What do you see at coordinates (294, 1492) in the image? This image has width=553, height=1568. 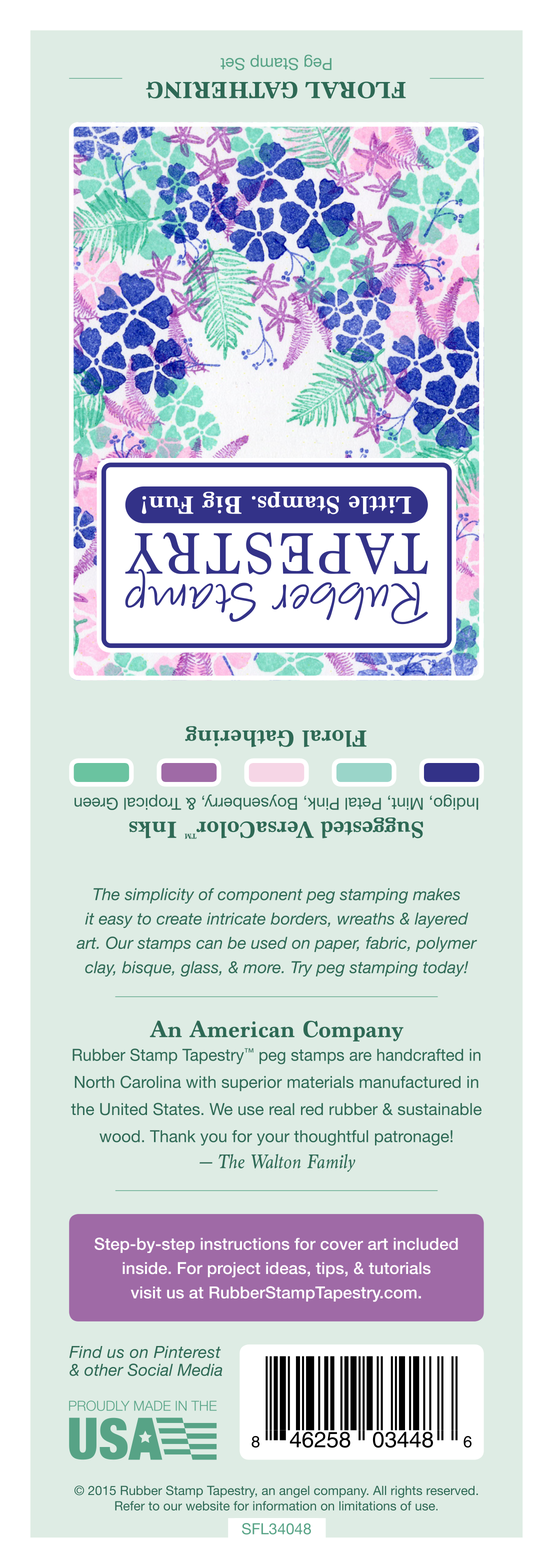 I see `angel` at bounding box center [294, 1492].
